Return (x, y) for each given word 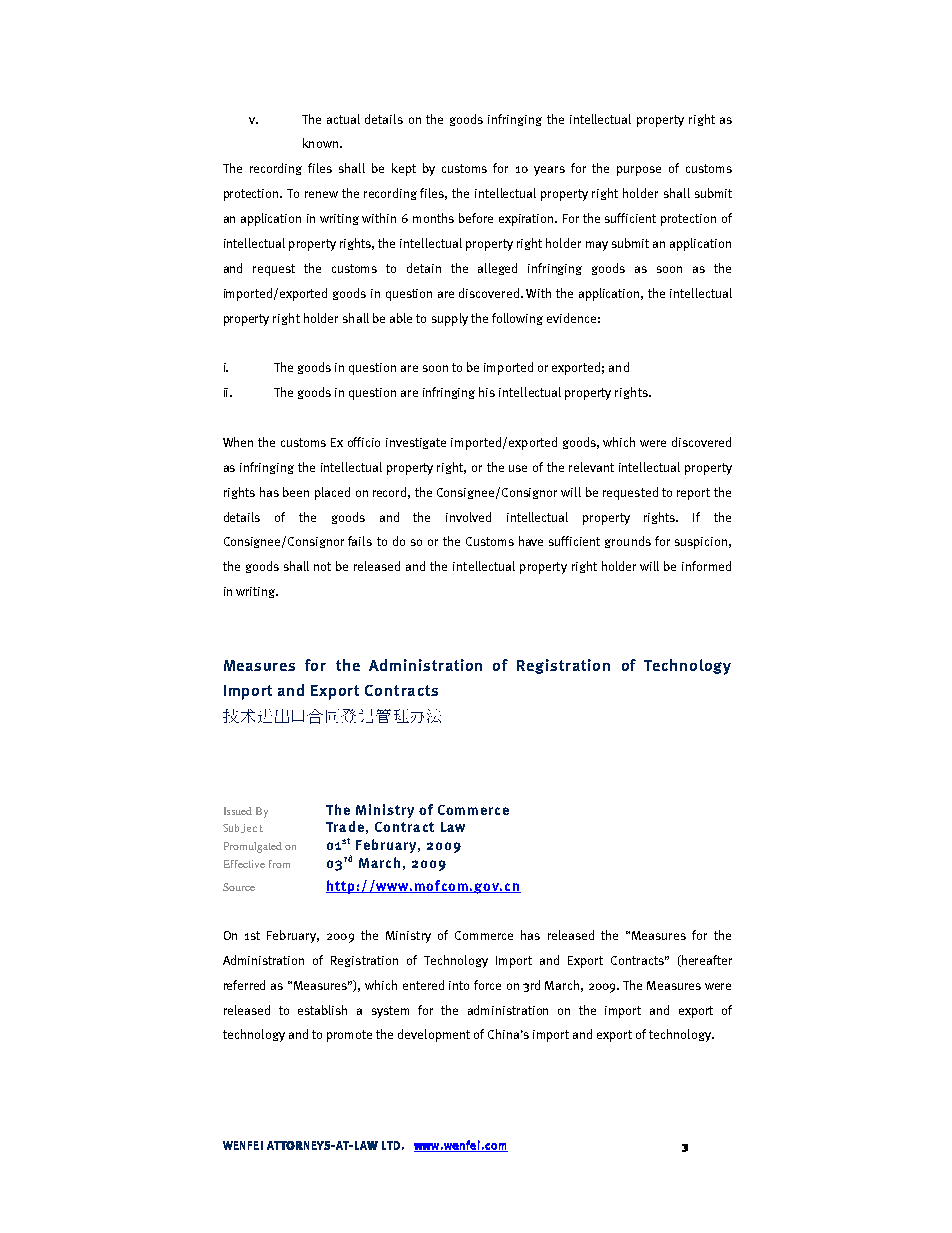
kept (404, 169)
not (322, 566)
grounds (628, 542)
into (459, 985)
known (320, 143)
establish (322, 1010)
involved (468, 517)
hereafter (706, 961)
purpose (639, 171)
